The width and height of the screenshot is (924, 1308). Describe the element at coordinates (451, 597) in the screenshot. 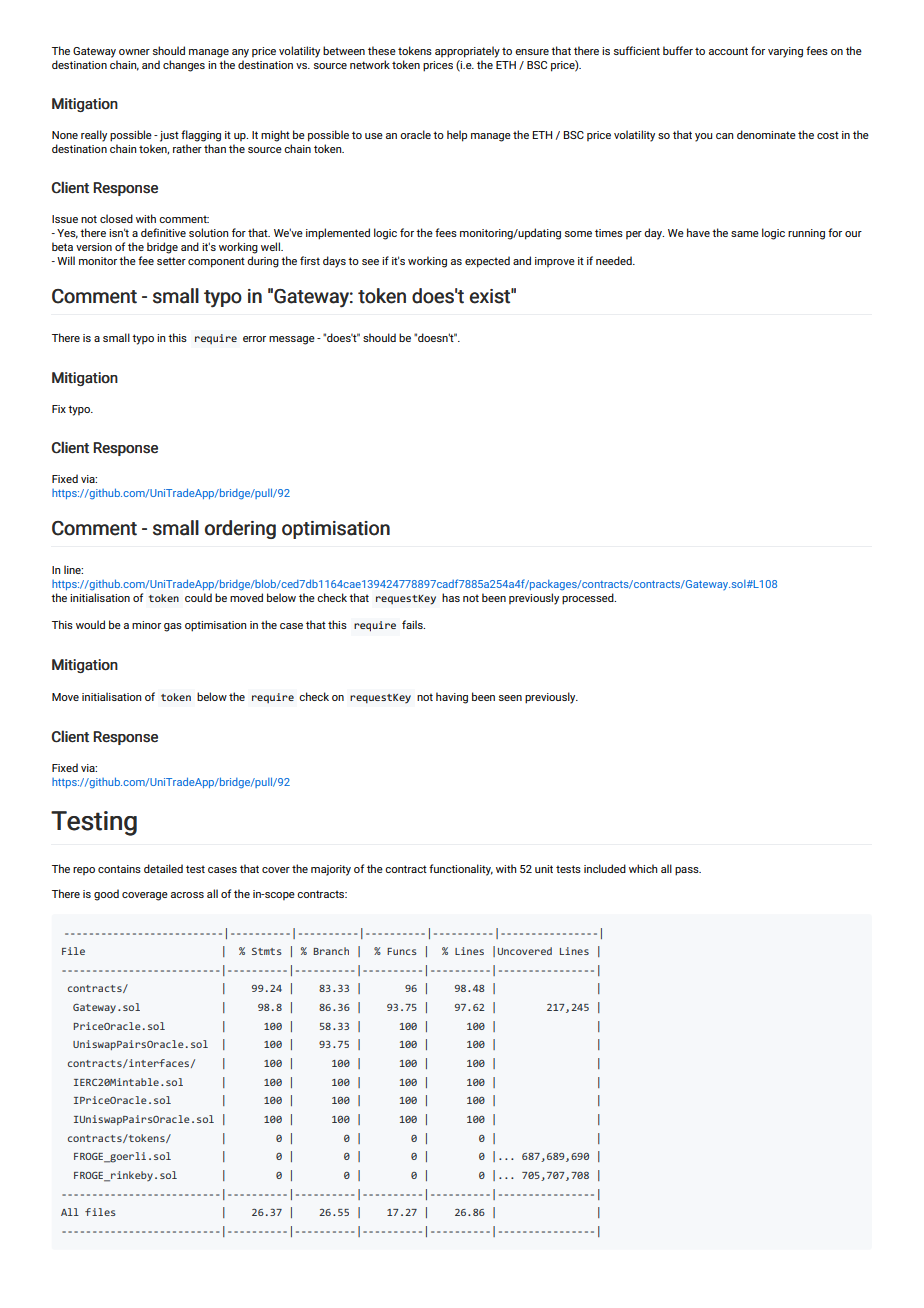

I see `has` at that location.
